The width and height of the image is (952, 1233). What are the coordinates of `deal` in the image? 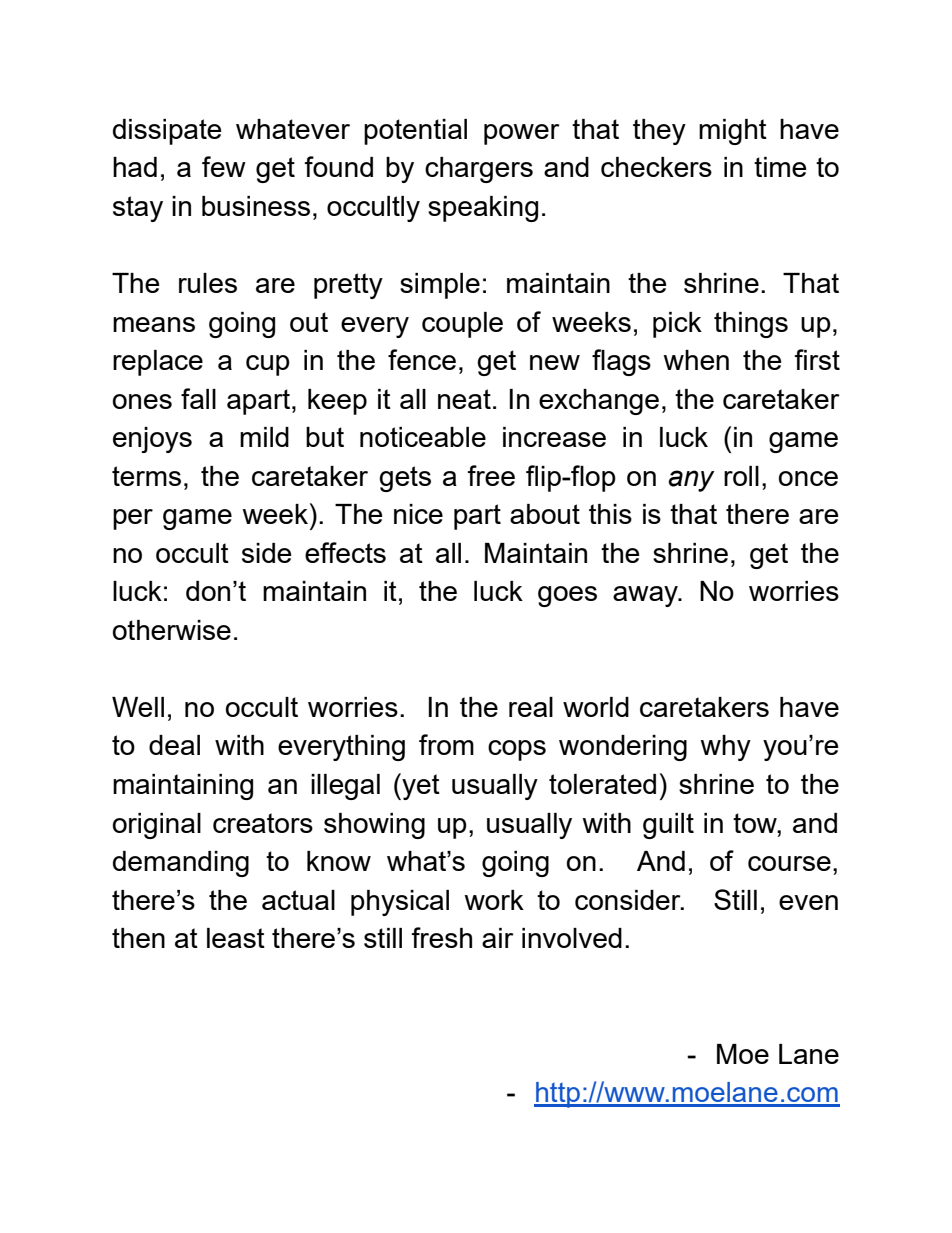 It's located at (174, 745).
